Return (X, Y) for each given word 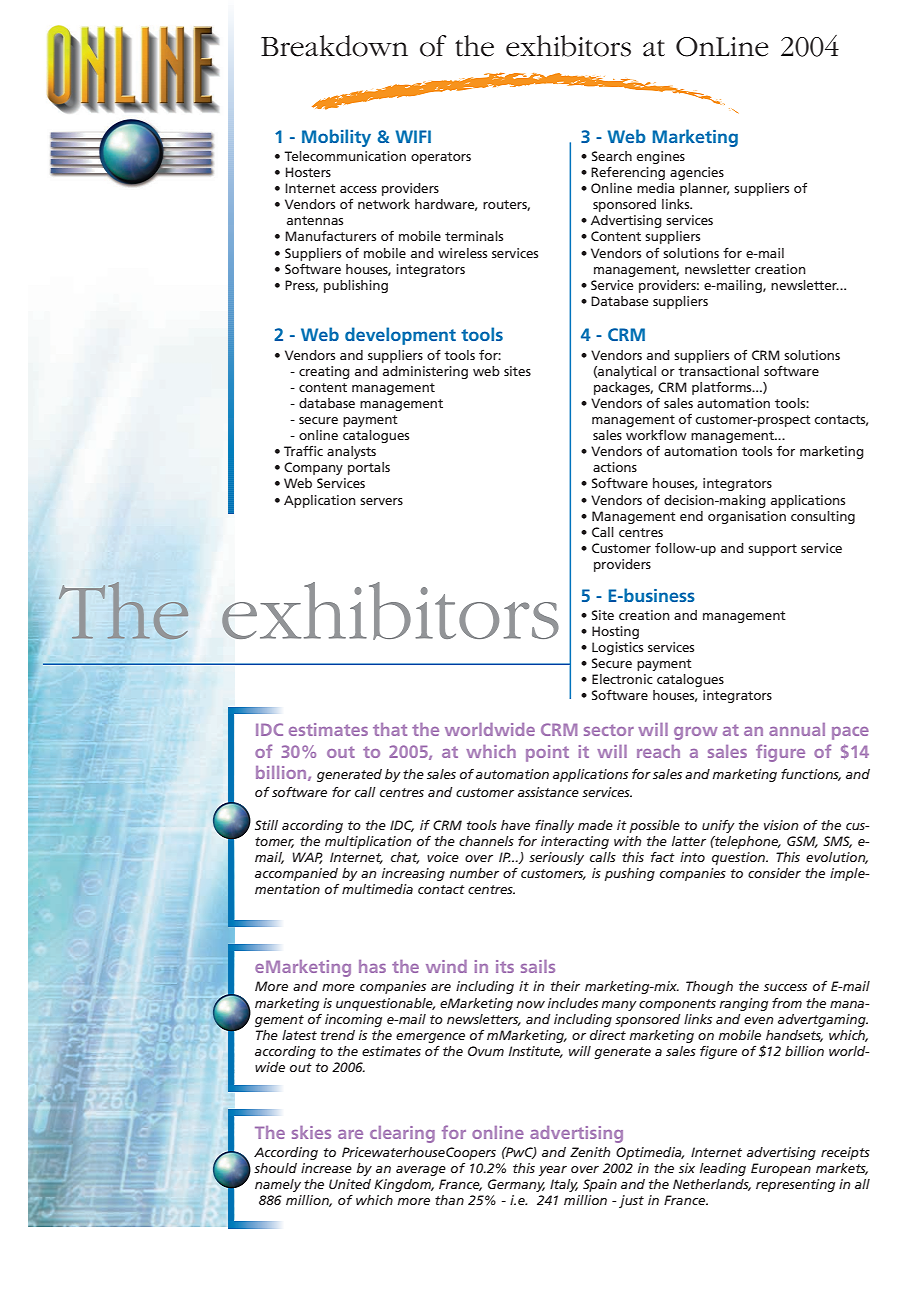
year (553, 1171)
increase (326, 1168)
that (390, 729)
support (772, 550)
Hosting (615, 632)
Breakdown (334, 46)
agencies (697, 173)
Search (612, 156)
